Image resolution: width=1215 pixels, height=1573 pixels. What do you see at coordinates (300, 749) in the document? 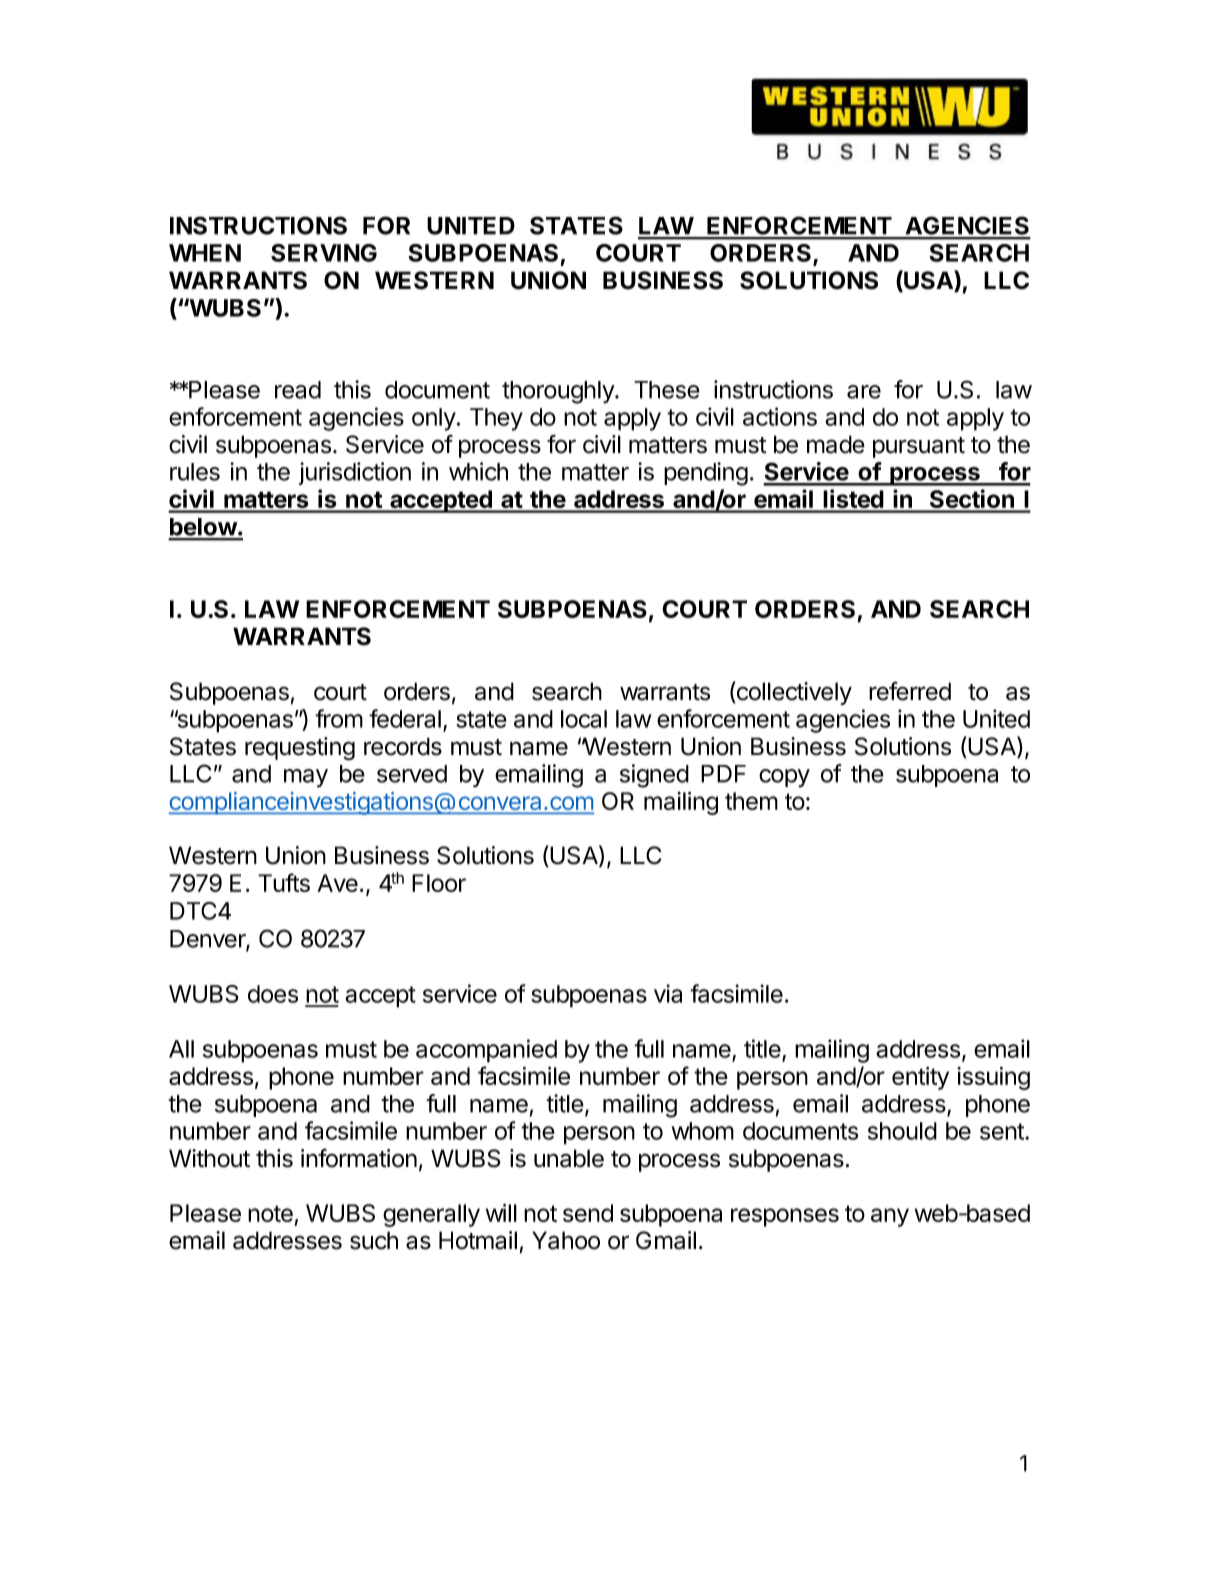
I see `requesting` at bounding box center [300, 749].
